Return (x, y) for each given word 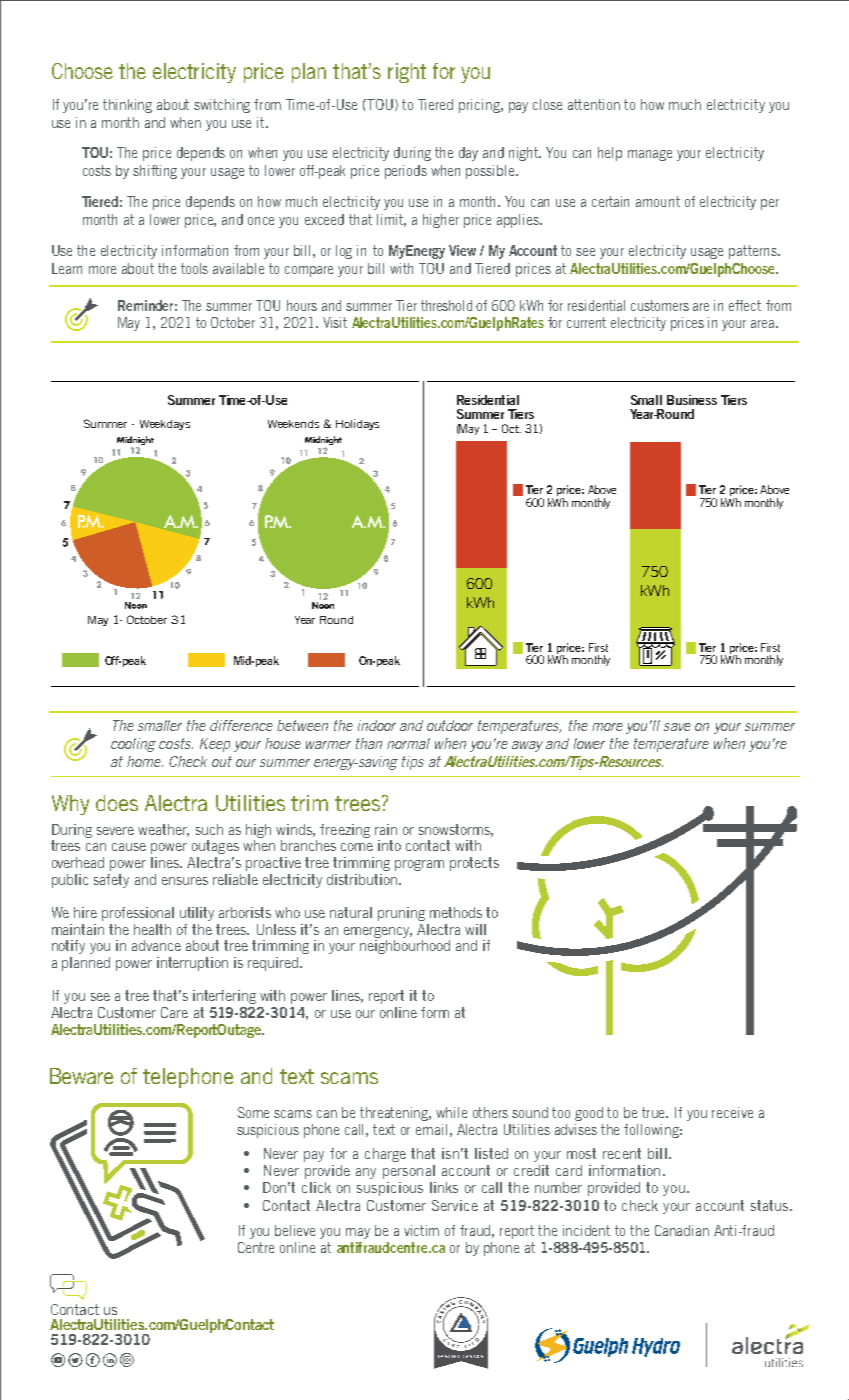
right (407, 73)
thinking (127, 106)
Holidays (357, 424)
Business (692, 400)
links (444, 1187)
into (389, 845)
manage (650, 155)
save (677, 727)
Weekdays (165, 425)
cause (129, 847)
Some (253, 1112)
